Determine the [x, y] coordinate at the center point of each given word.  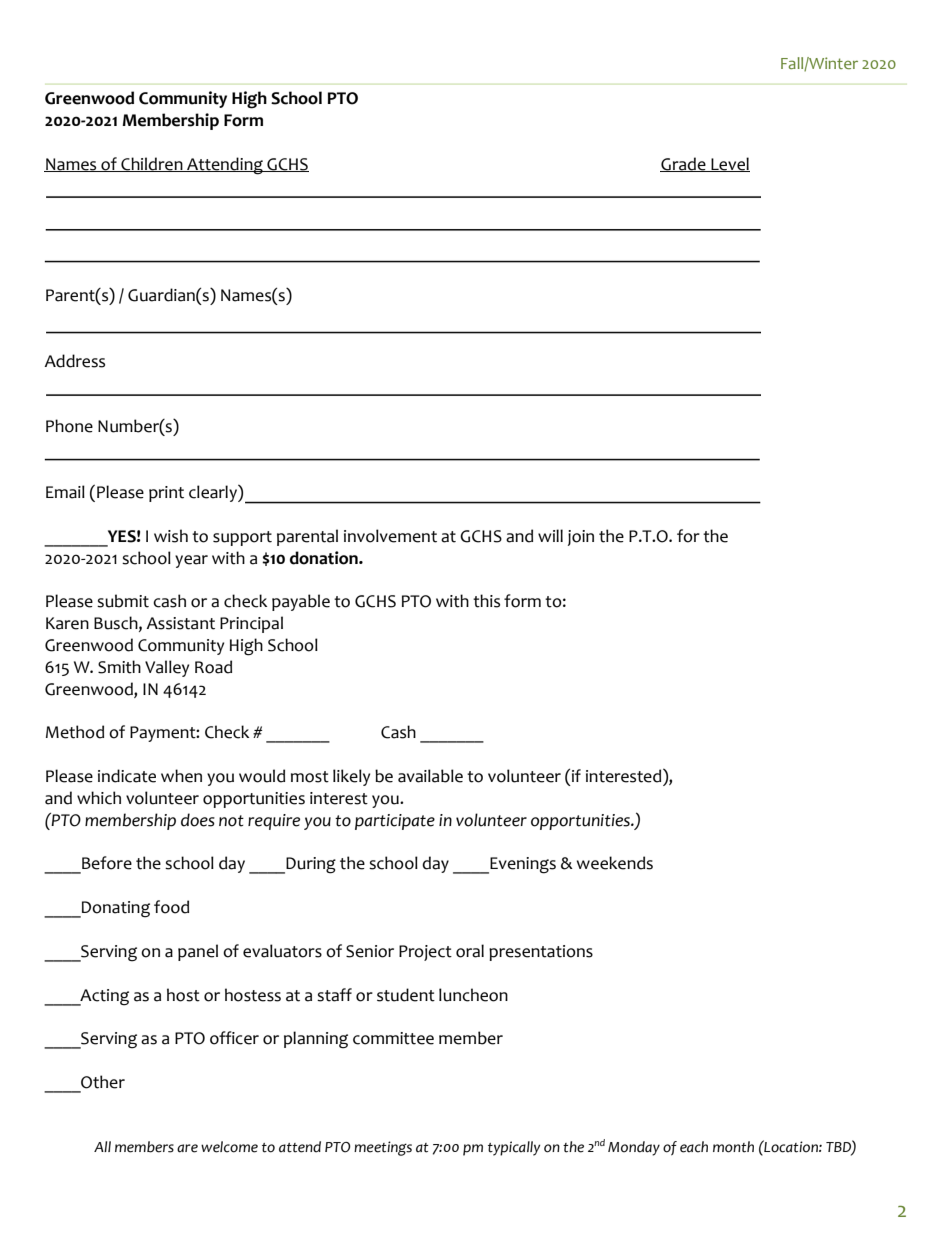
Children [152, 164]
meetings [383, 1148]
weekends [615, 863]
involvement [390, 536]
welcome [229, 1147]
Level [729, 164]
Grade [684, 164]
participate [395, 822]
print [166, 494]
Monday [634, 1148]
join [581, 538]
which [99, 798]
